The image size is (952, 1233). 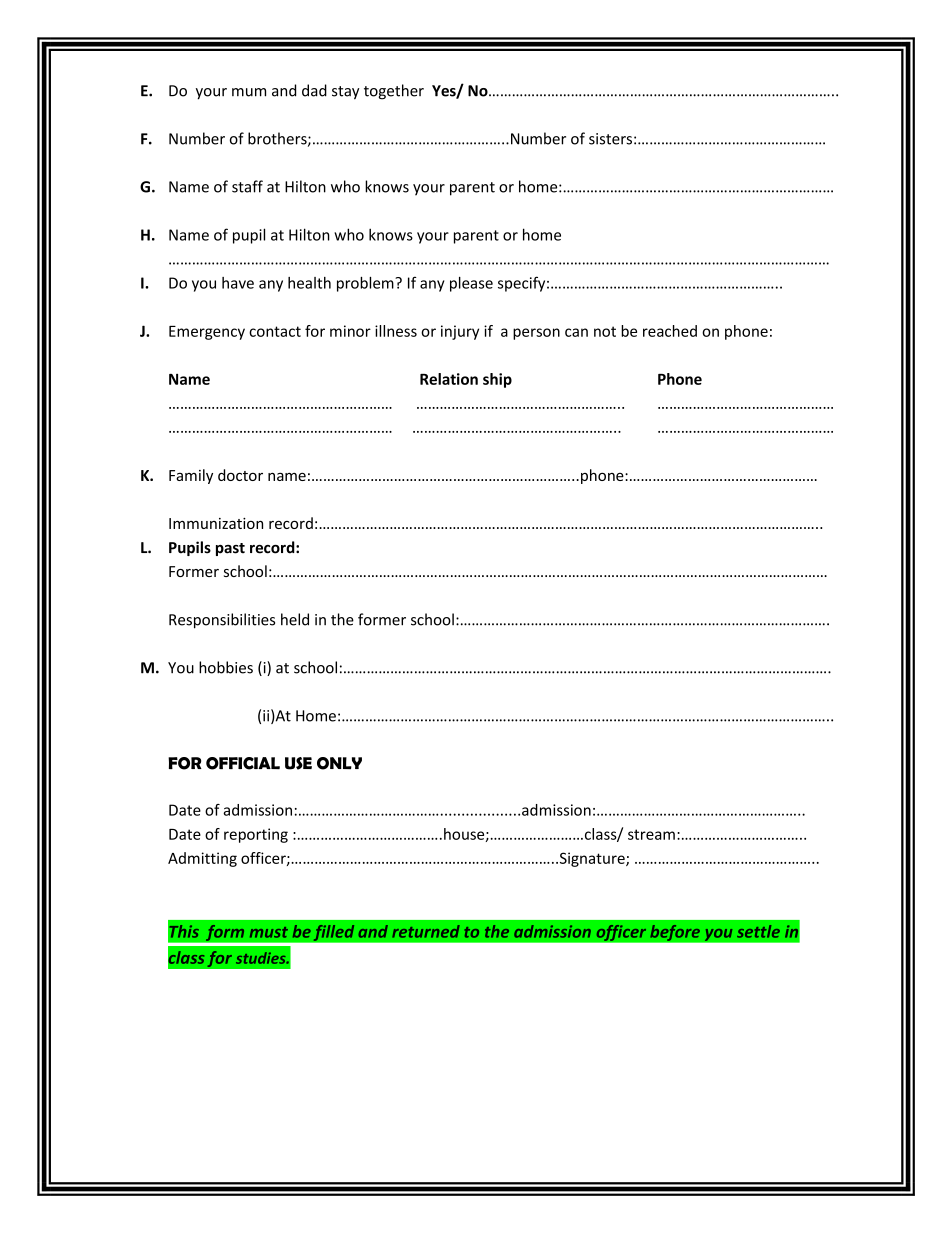 What do you see at coordinates (758, 931) in the screenshot?
I see `settle` at bounding box center [758, 931].
